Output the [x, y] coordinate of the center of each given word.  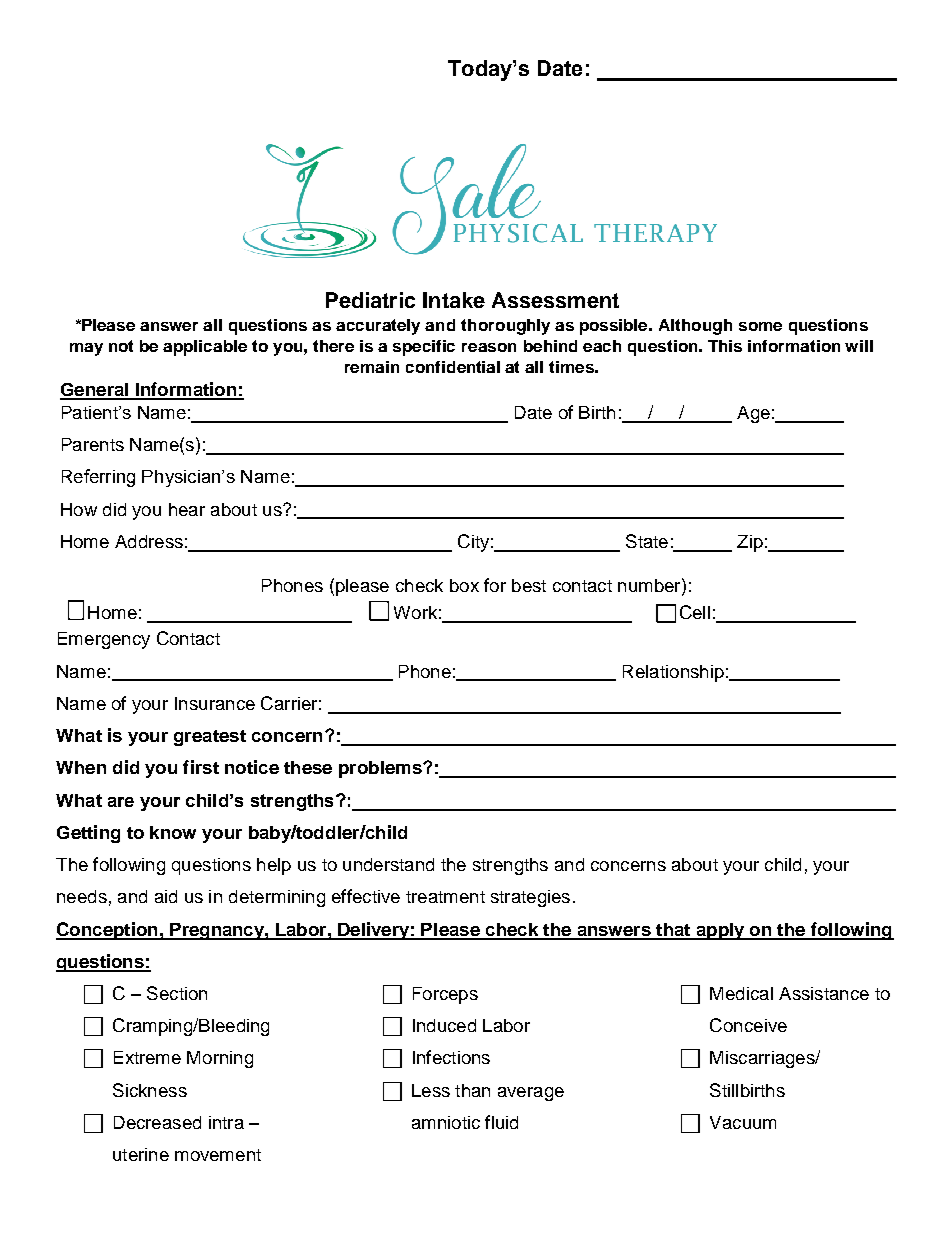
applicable [205, 348]
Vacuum [743, 1122]
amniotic [446, 1122]
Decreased [157, 1122]
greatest [210, 738]
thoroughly [505, 327]
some [760, 326]
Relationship [673, 673]
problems [381, 769]
